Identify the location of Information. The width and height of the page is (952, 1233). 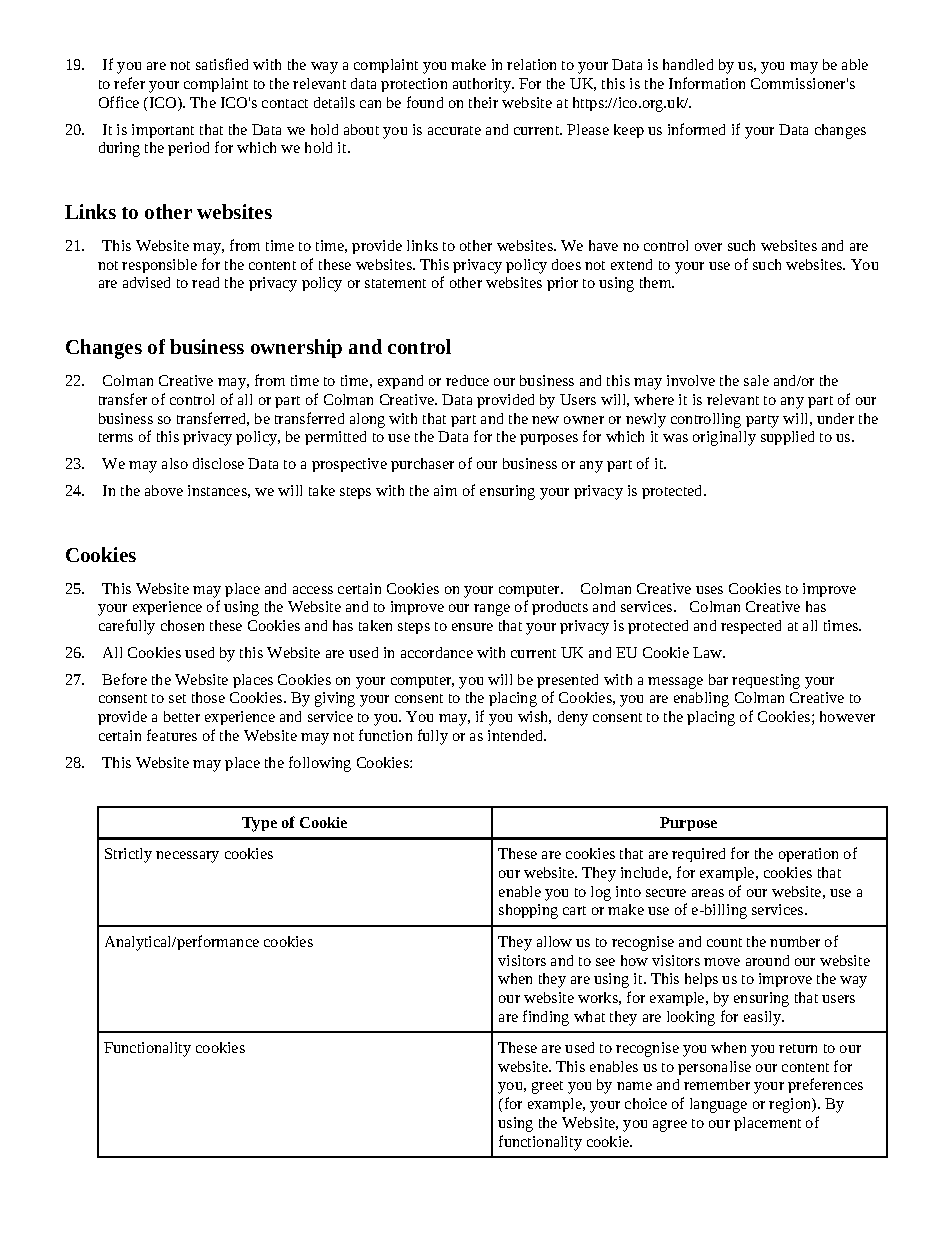
(707, 83).
